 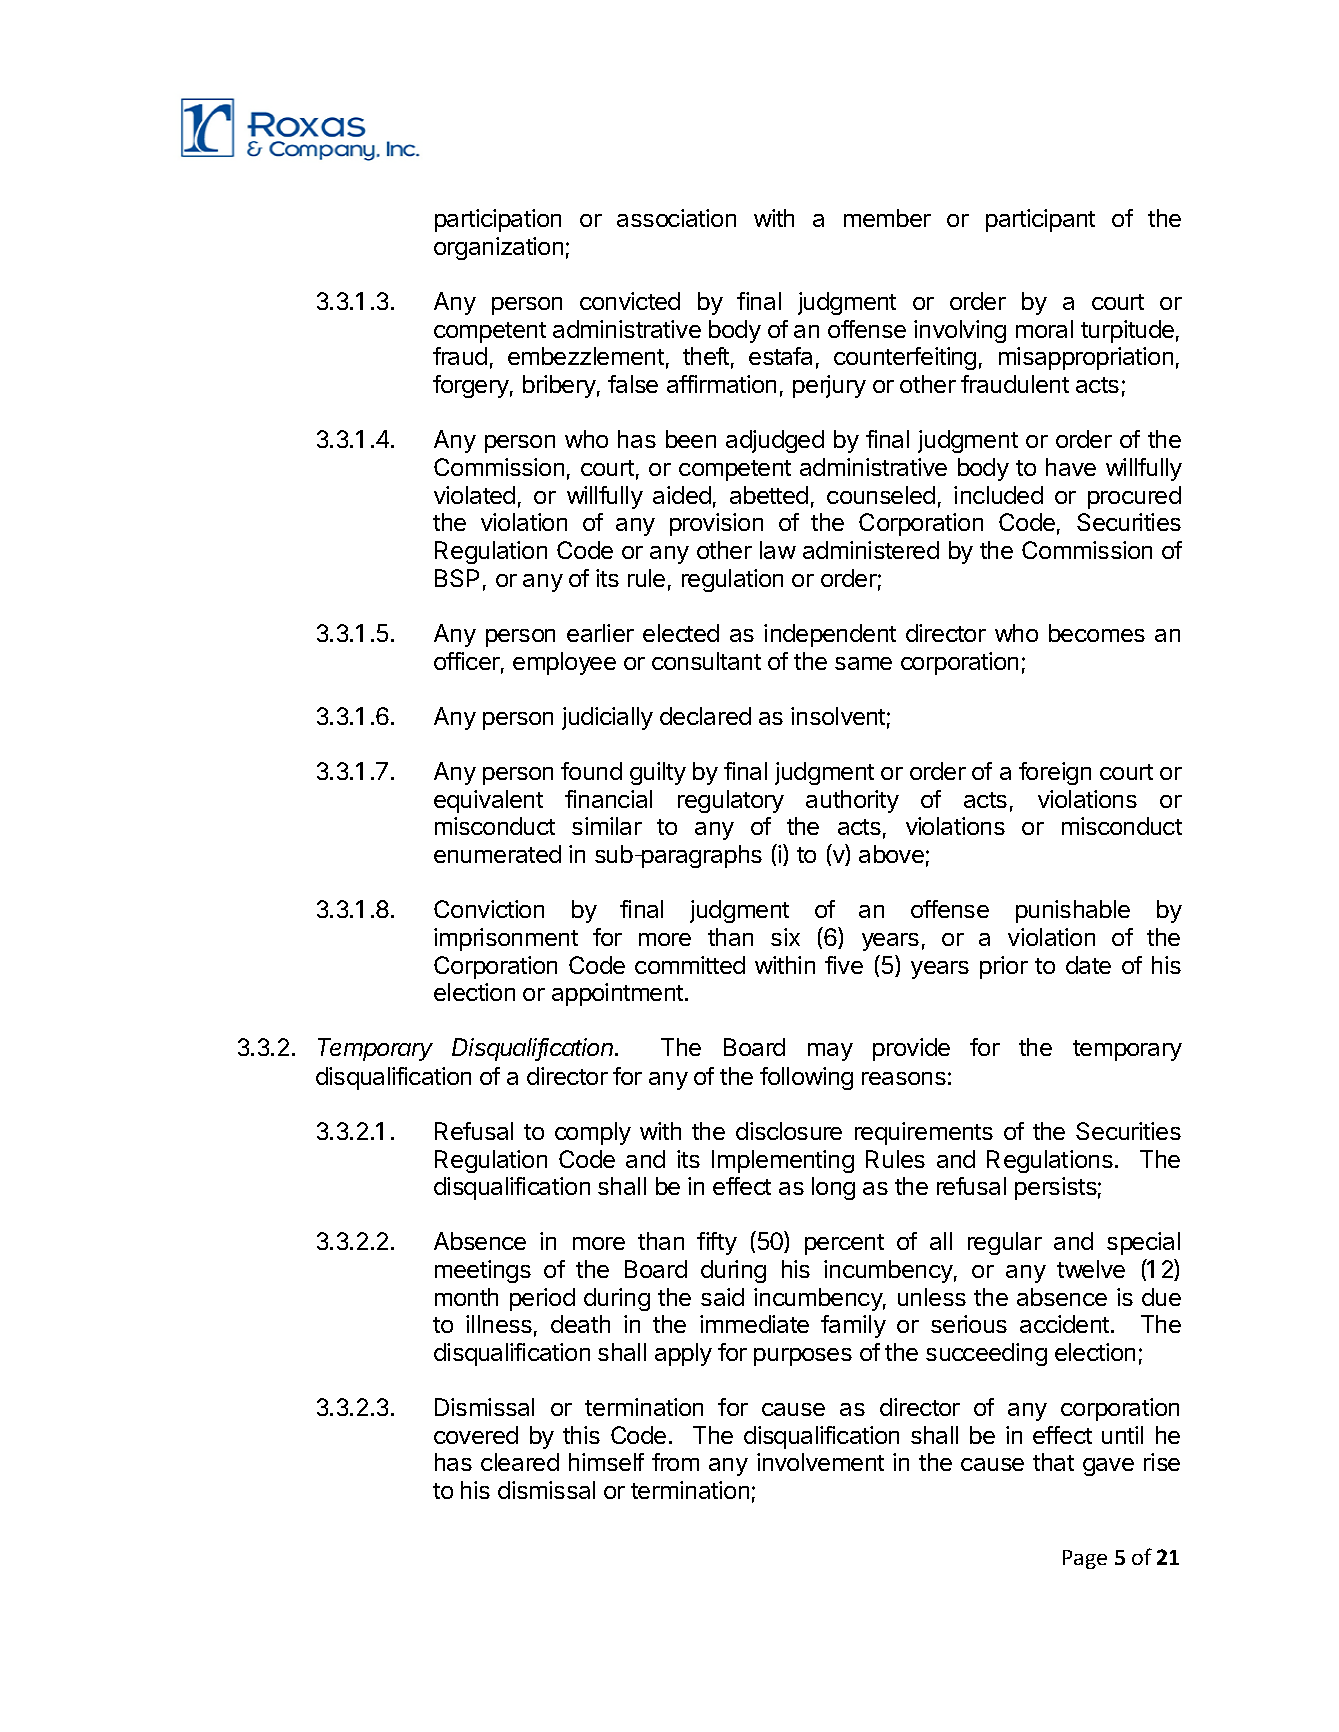 I want to click on organization, so click(x=498, y=248).
